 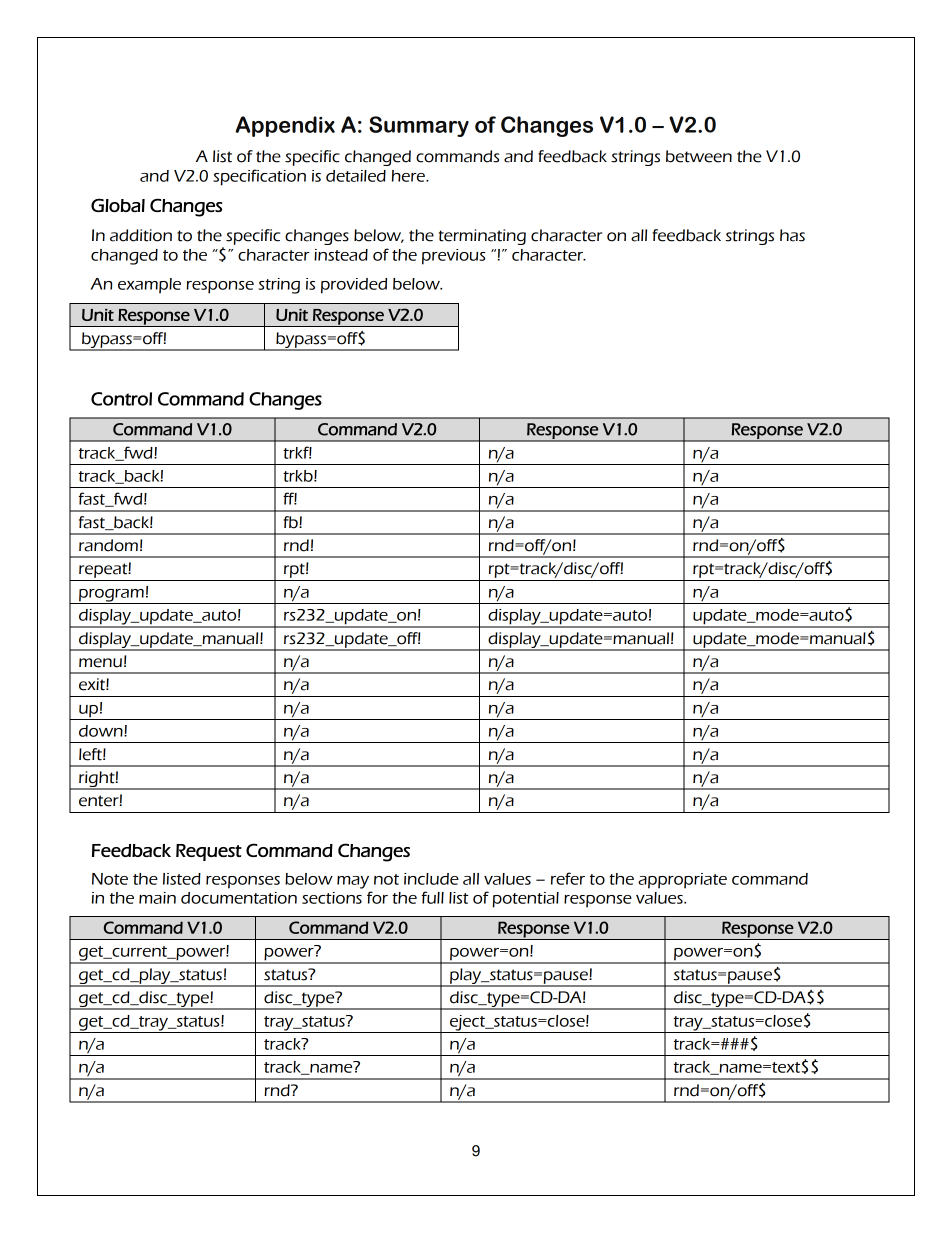 I want to click on provided, so click(x=354, y=286).
